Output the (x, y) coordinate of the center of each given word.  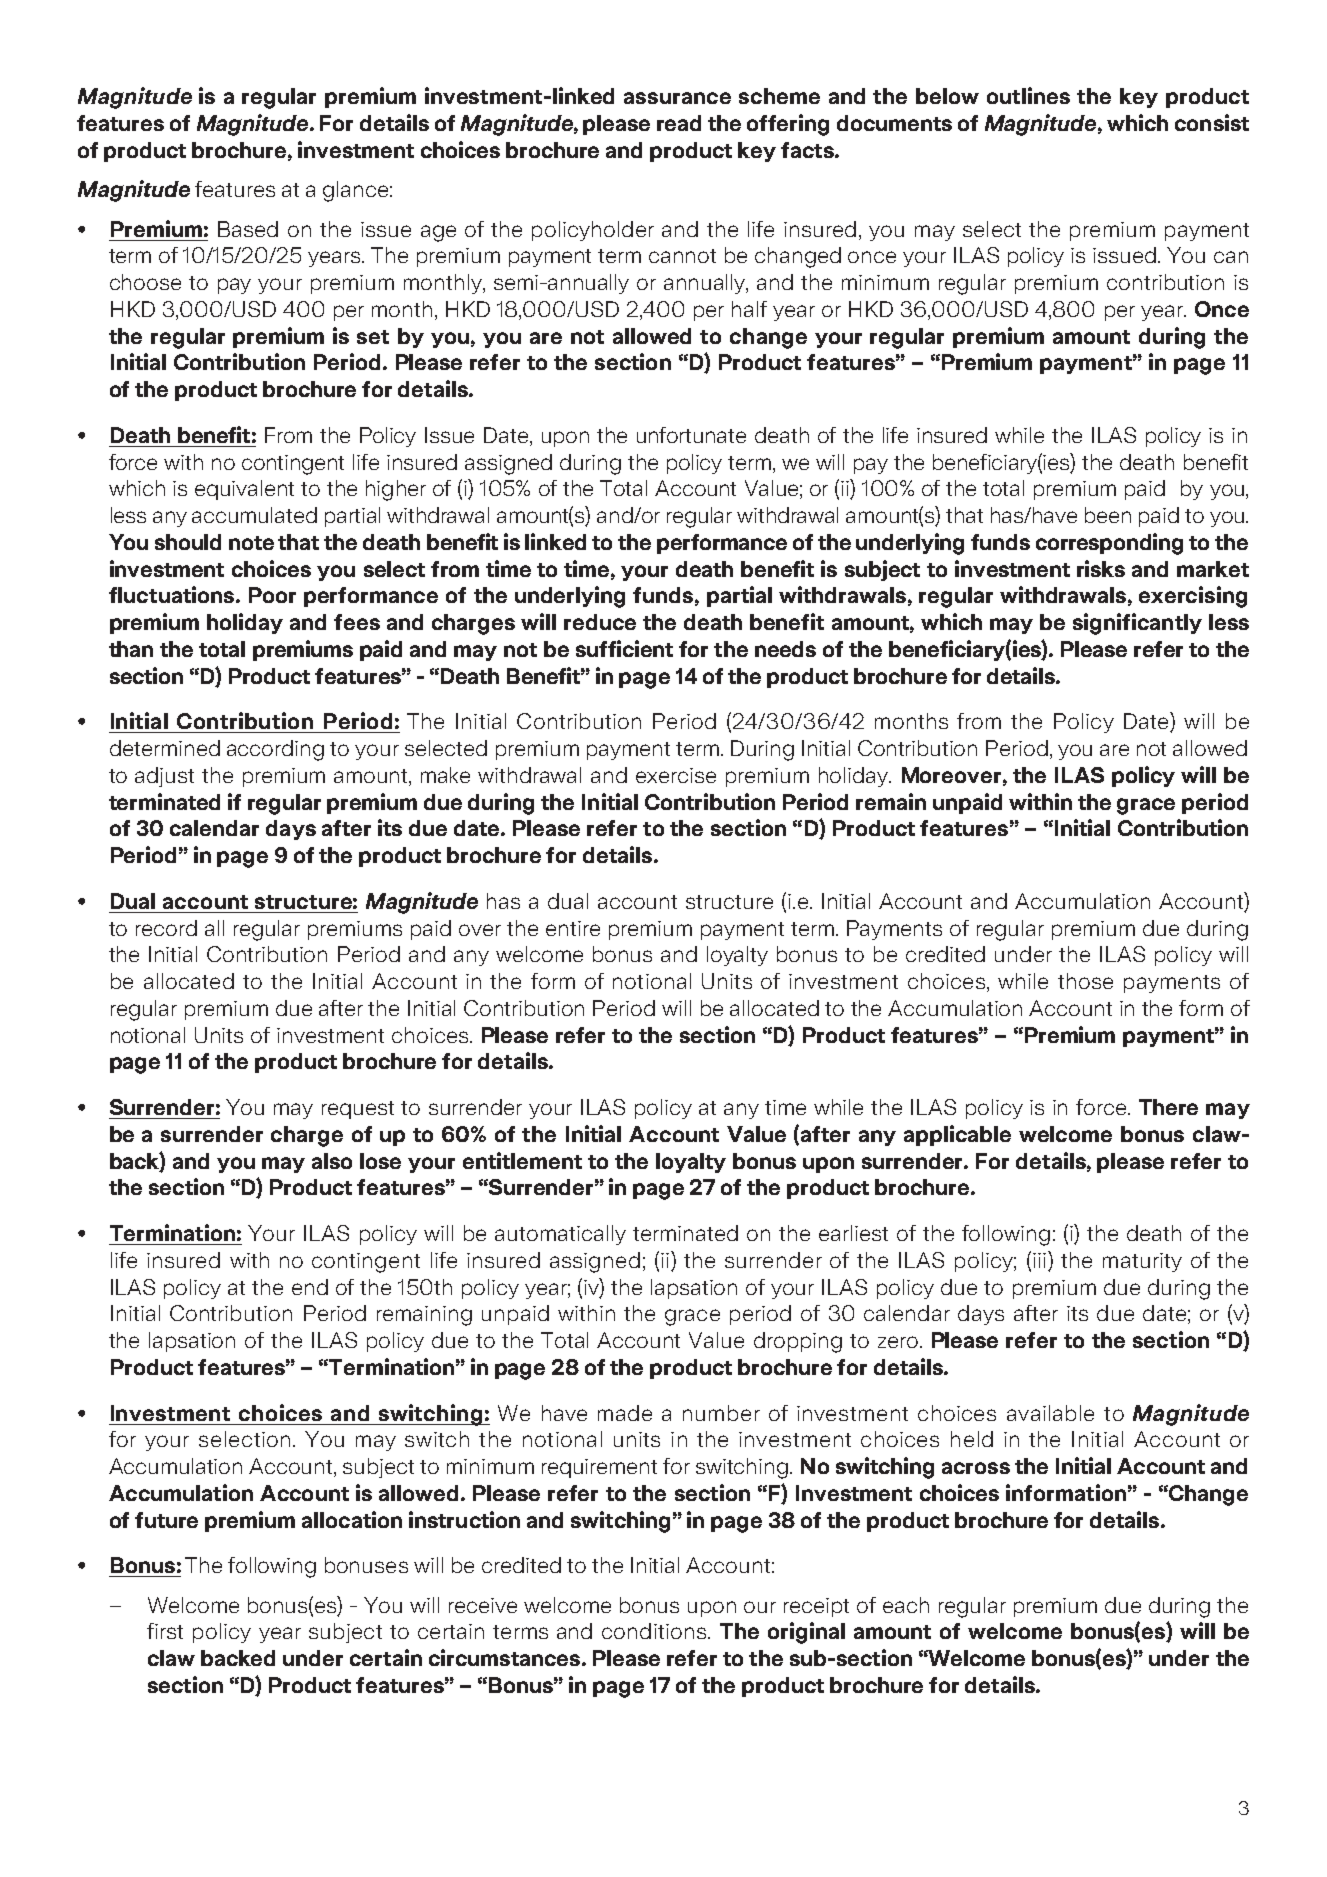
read (679, 123)
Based (248, 229)
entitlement (522, 1160)
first (165, 1631)
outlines (1028, 95)
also (332, 1161)
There (1168, 1107)
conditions (655, 1631)
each (906, 1605)
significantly (1137, 624)
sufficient (624, 648)
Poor (272, 595)
